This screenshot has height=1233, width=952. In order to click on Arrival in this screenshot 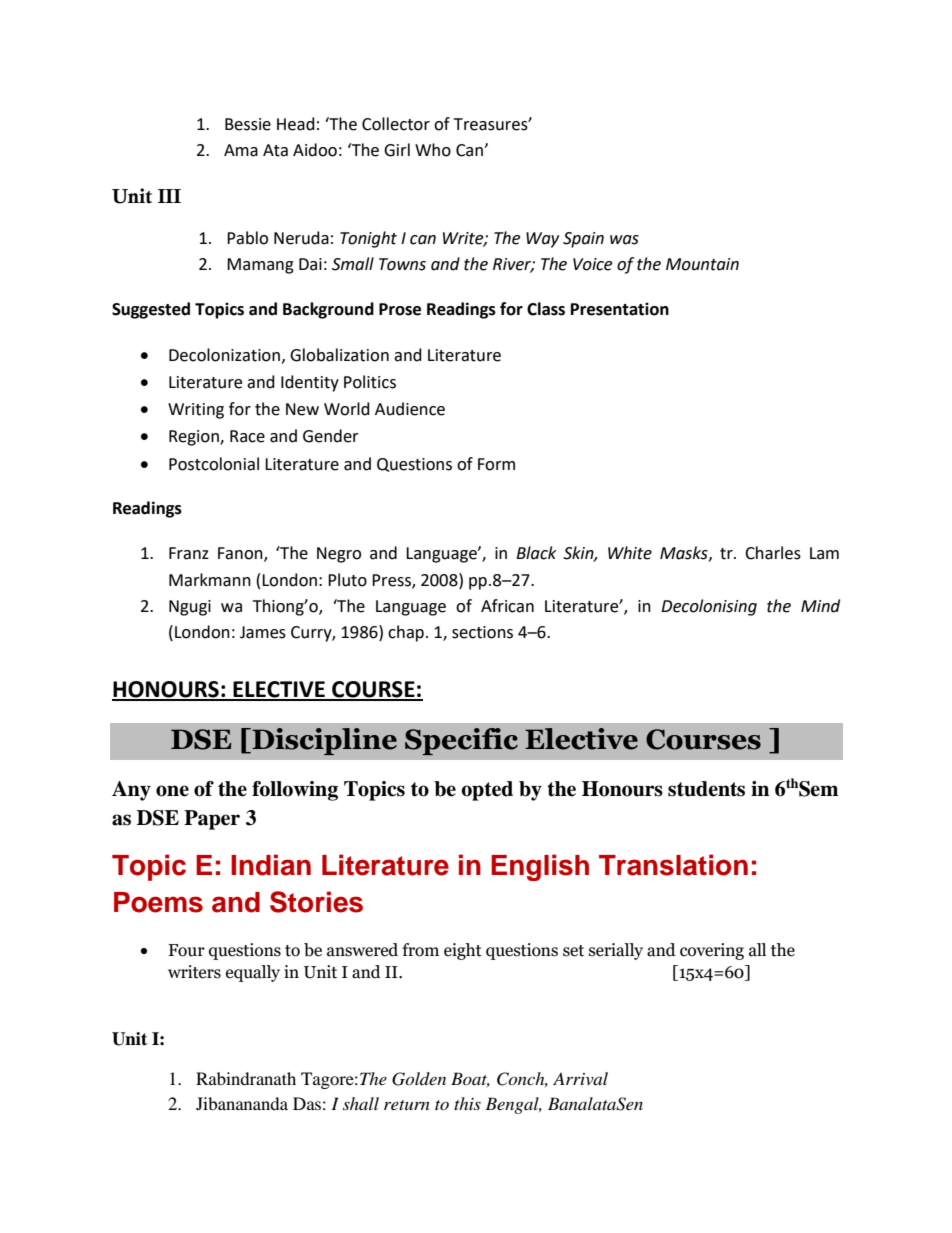, I will do `click(580, 1078)`.
